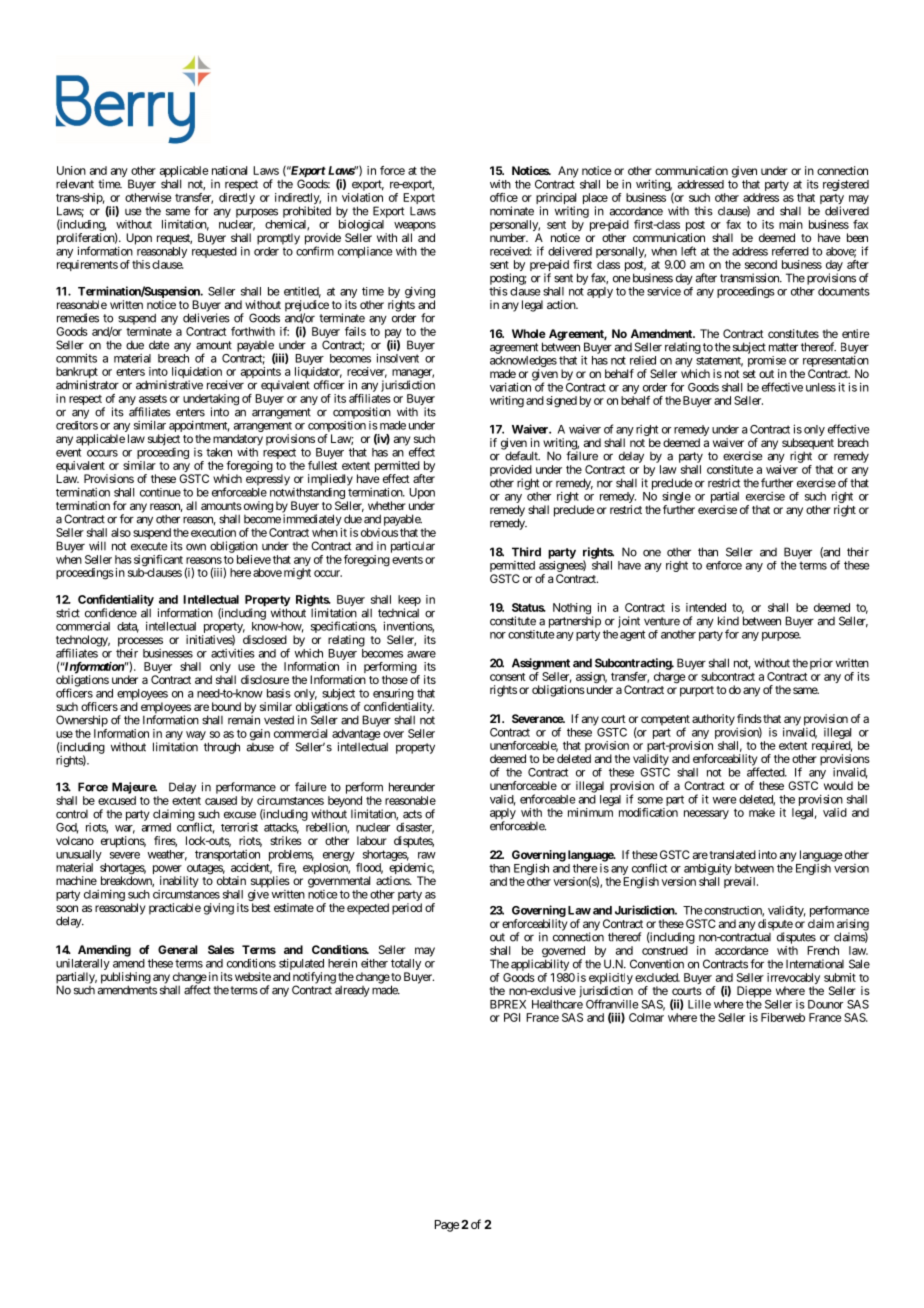 This document has height=1308, width=924. I want to click on Page, so click(447, 1226).
